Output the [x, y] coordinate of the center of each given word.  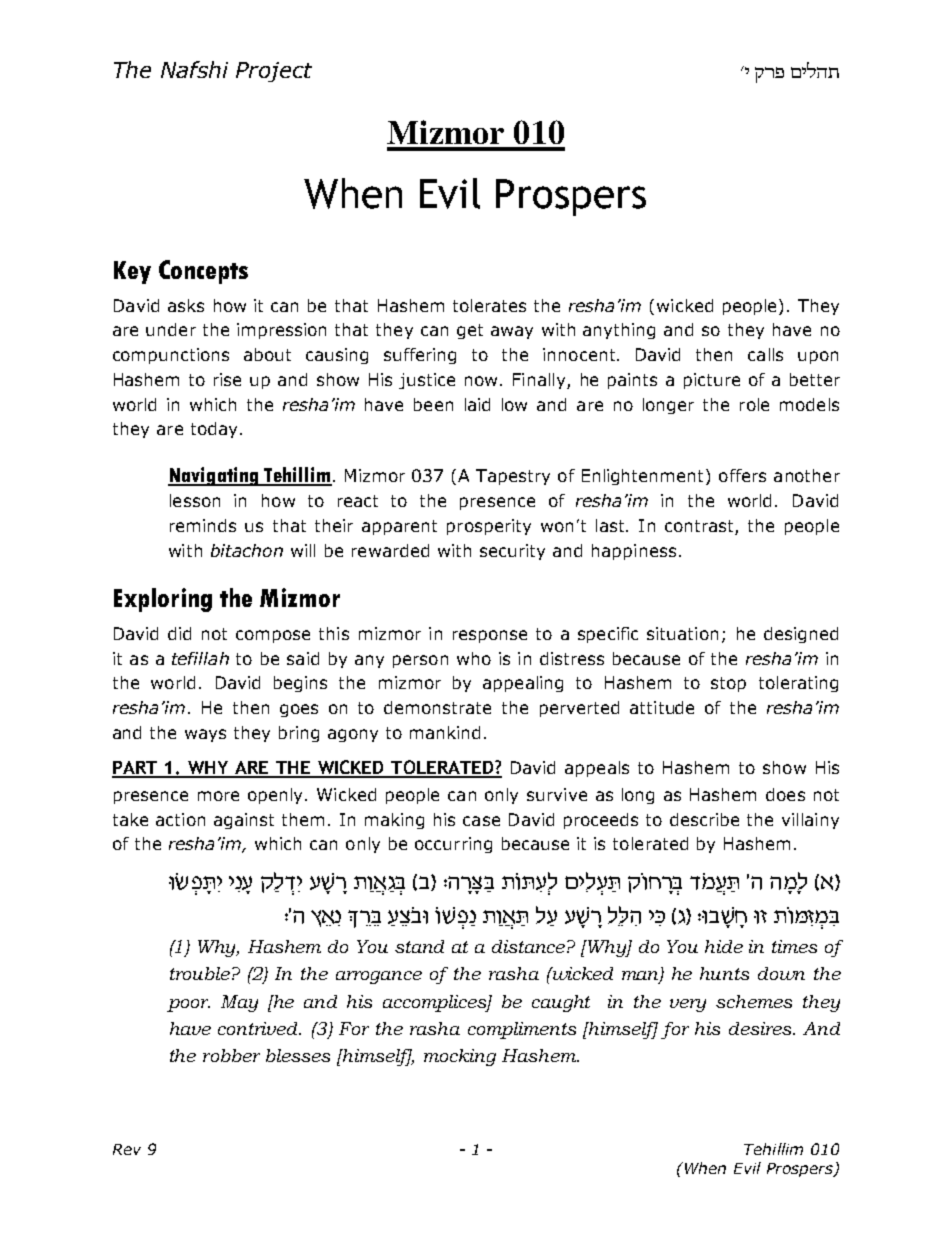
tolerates [489, 305]
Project [274, 72]
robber [231, 1055]
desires [761, 1028]
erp [769, 75]
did [179, 633]
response [490, 636]
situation [682, 633]
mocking [460, 1057]
